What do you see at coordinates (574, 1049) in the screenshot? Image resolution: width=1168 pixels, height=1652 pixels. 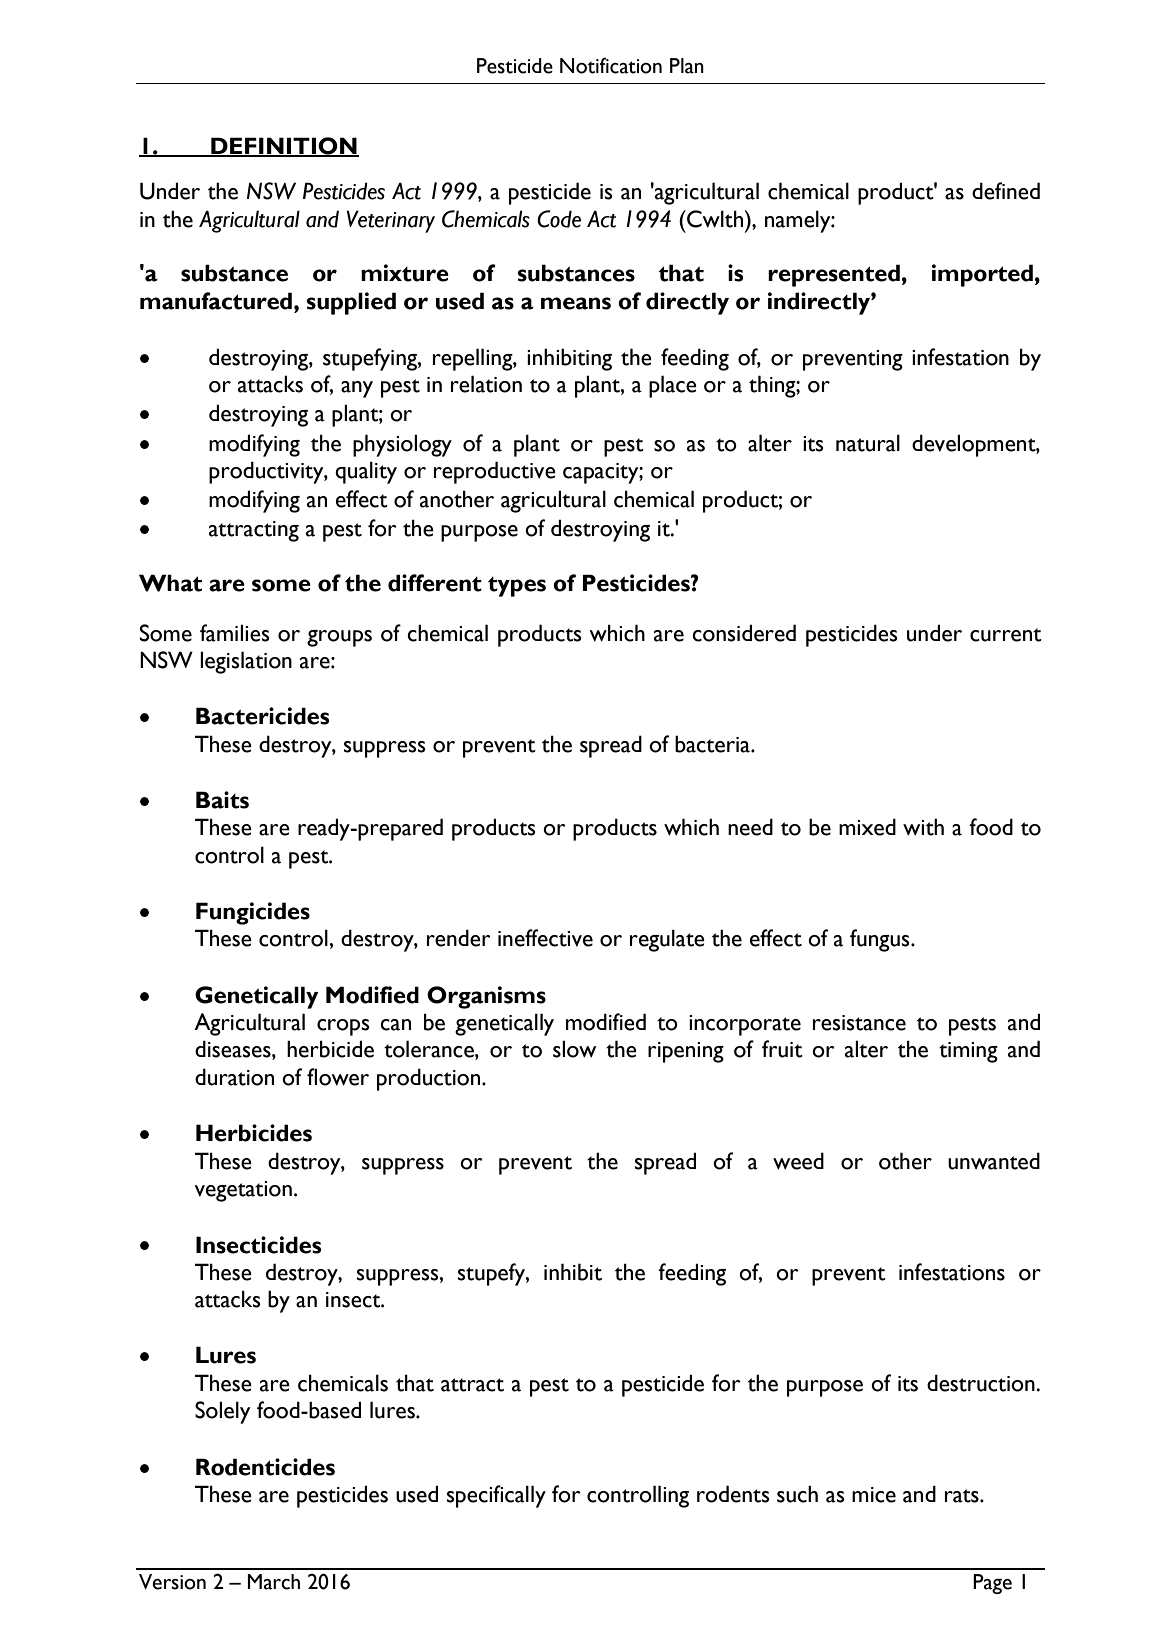 I see `slow` at bounding box center [574, 1049].
